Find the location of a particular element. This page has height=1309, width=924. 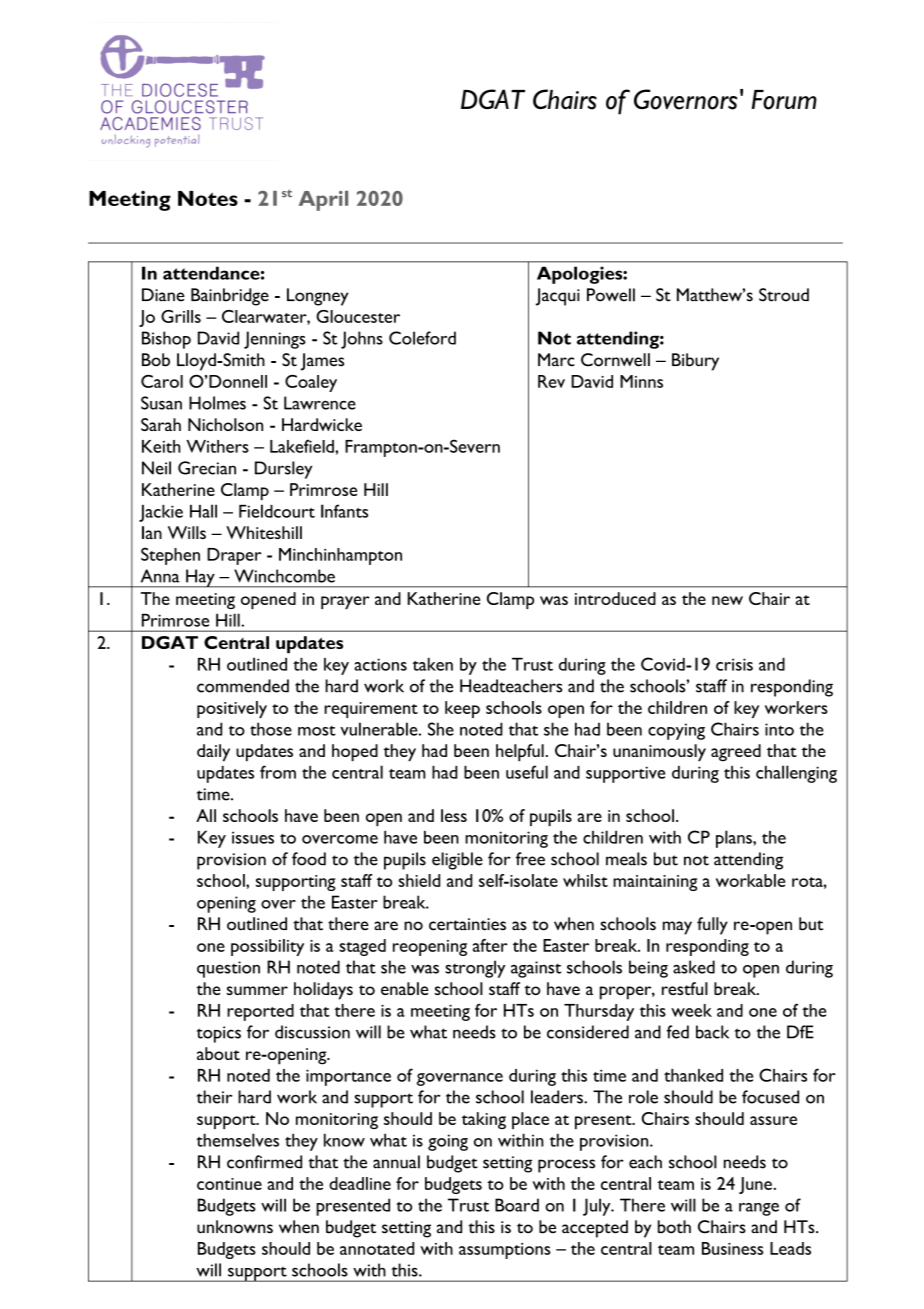

keep is located at coordinates (462, 709).
